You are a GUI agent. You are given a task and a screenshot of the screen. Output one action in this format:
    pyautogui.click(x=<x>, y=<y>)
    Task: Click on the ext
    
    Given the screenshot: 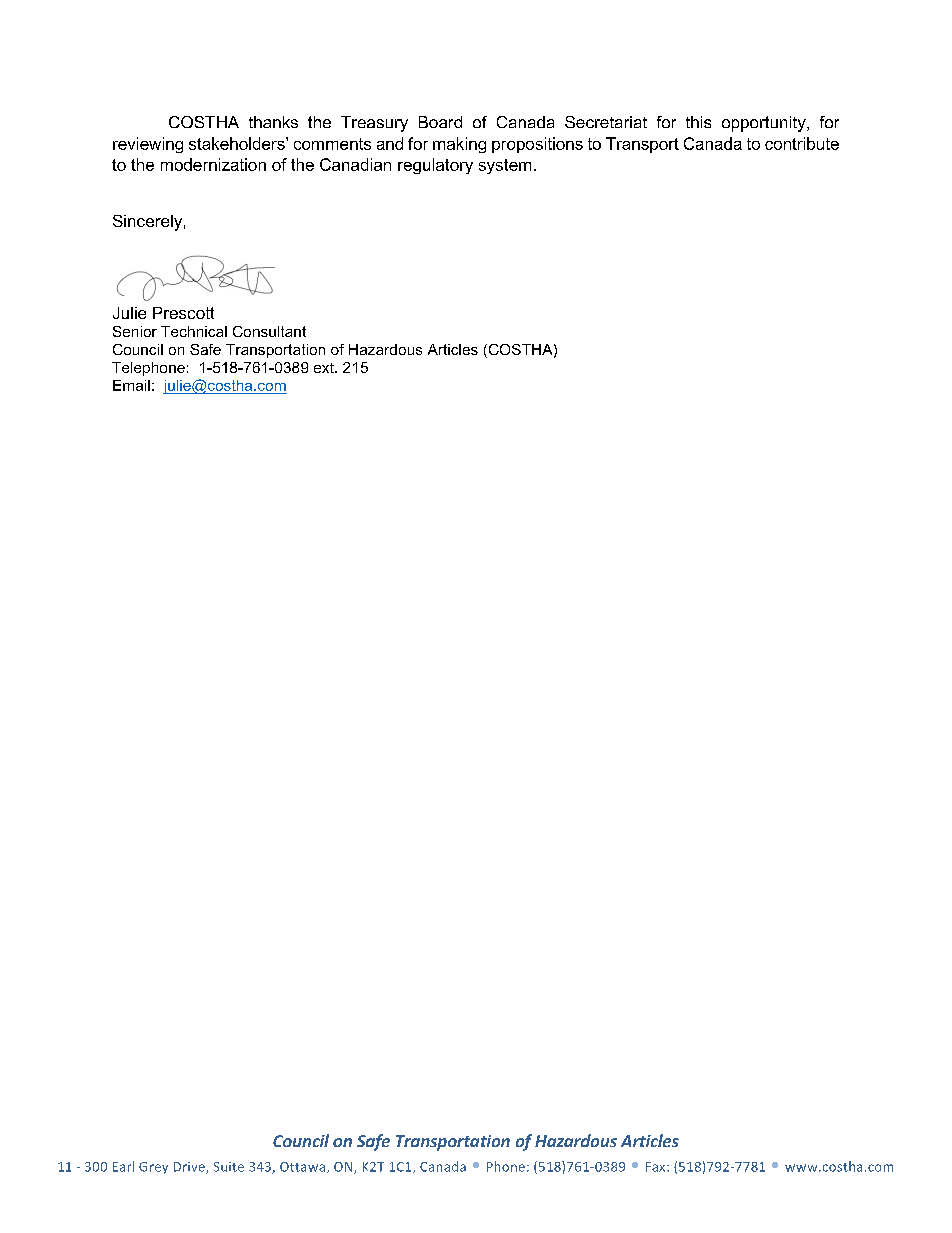 What is the action you would take?
    pyautogui.click(x=325, y=368)
